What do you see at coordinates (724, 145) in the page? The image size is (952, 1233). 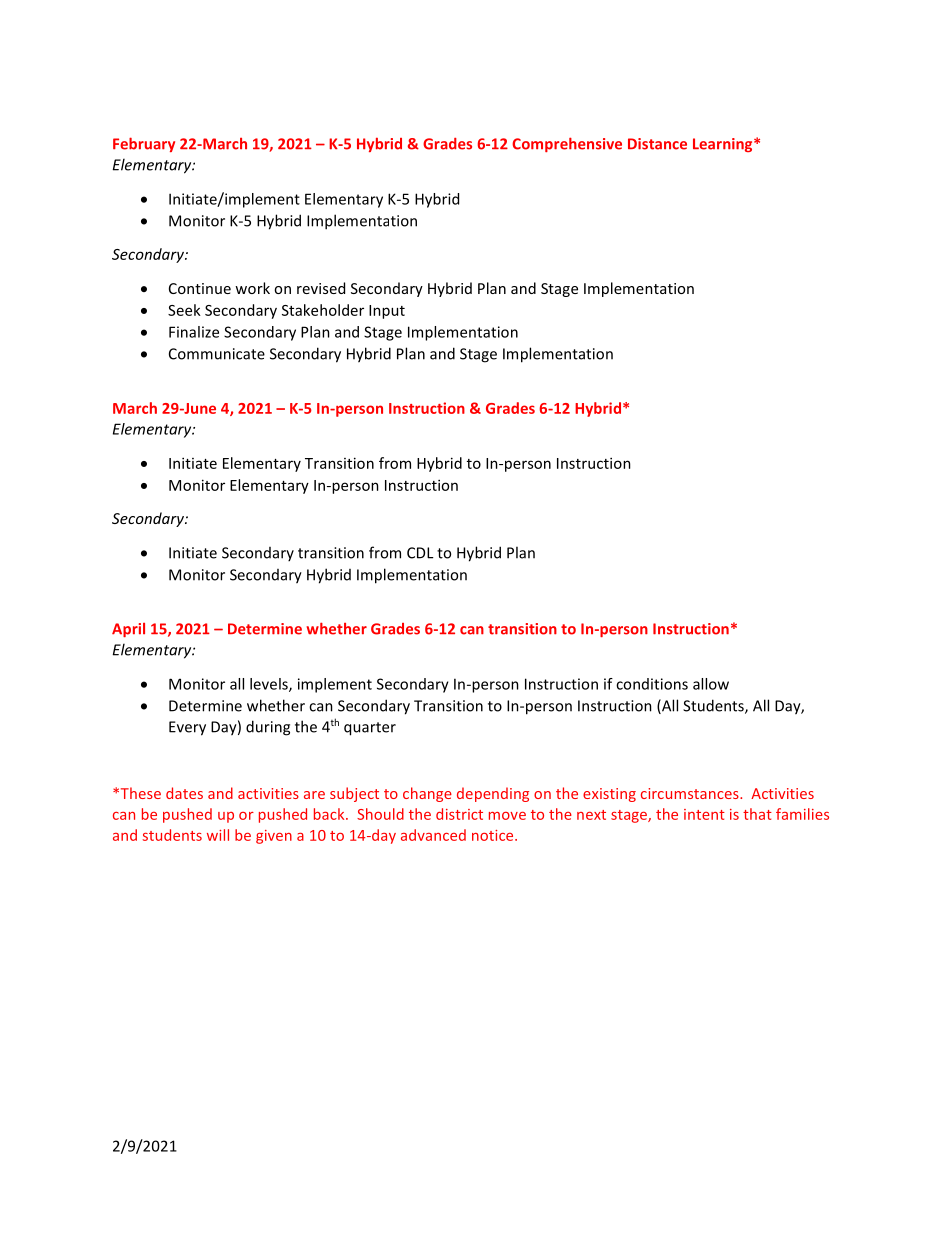 I see `Learning` at bounding box center [724, 145].
